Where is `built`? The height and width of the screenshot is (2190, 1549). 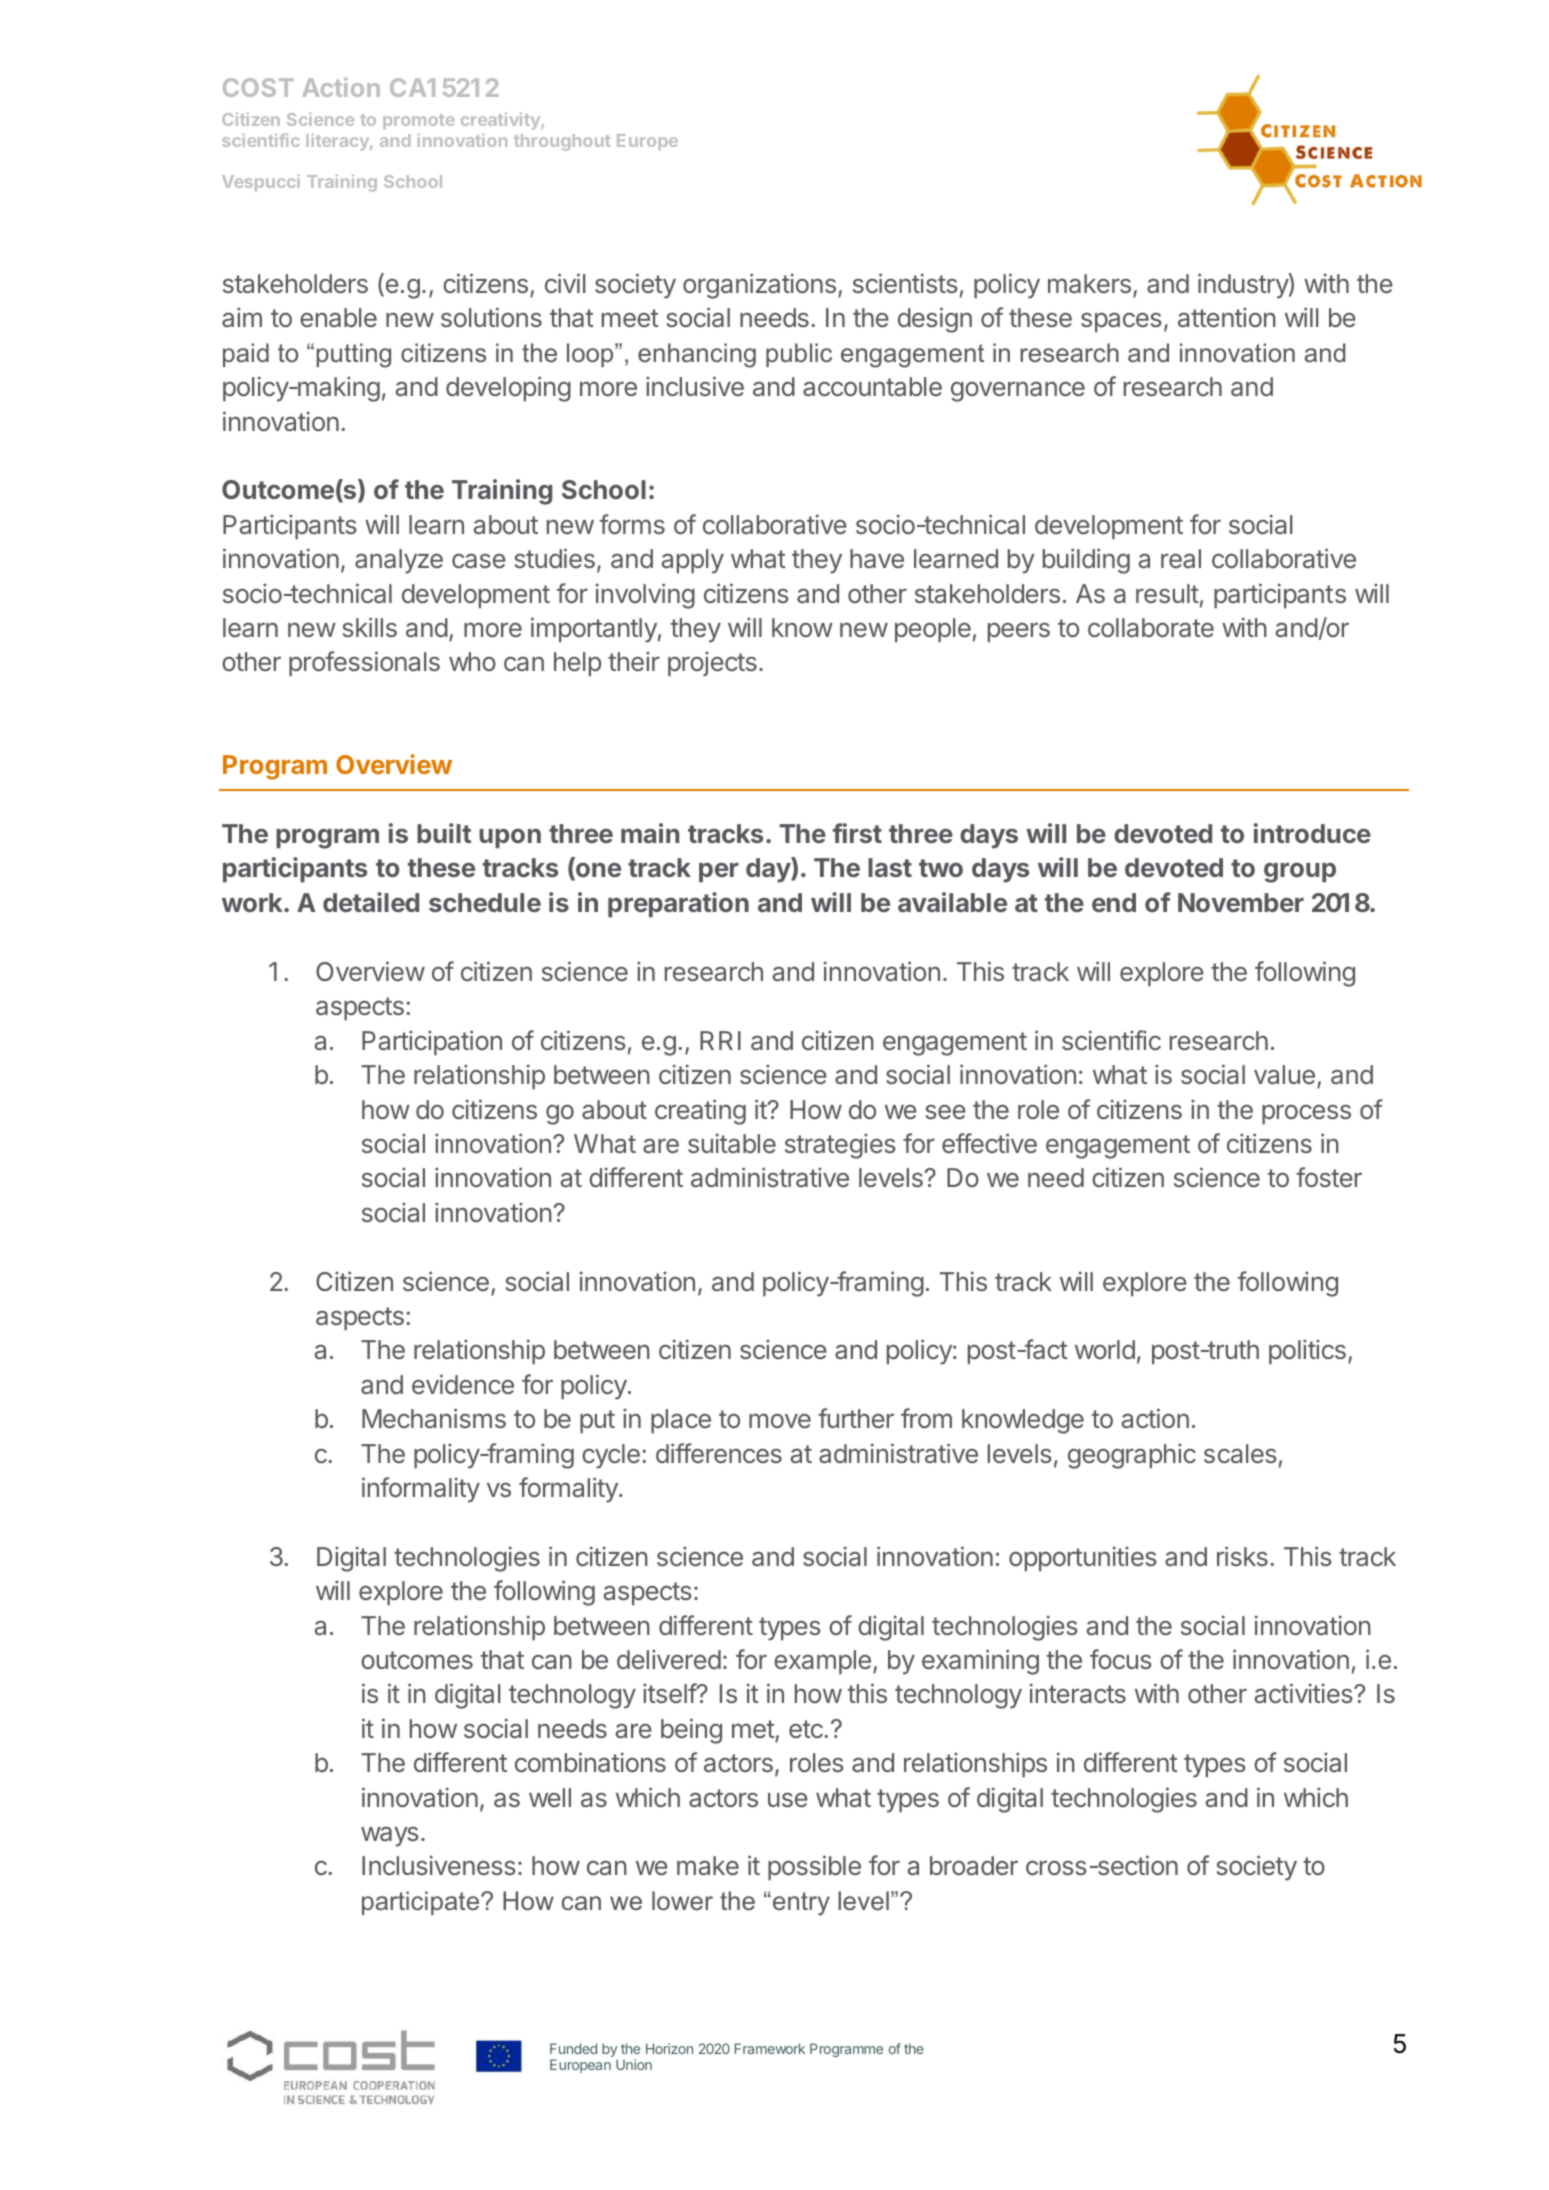 built is located at coordinates (444, 833).
